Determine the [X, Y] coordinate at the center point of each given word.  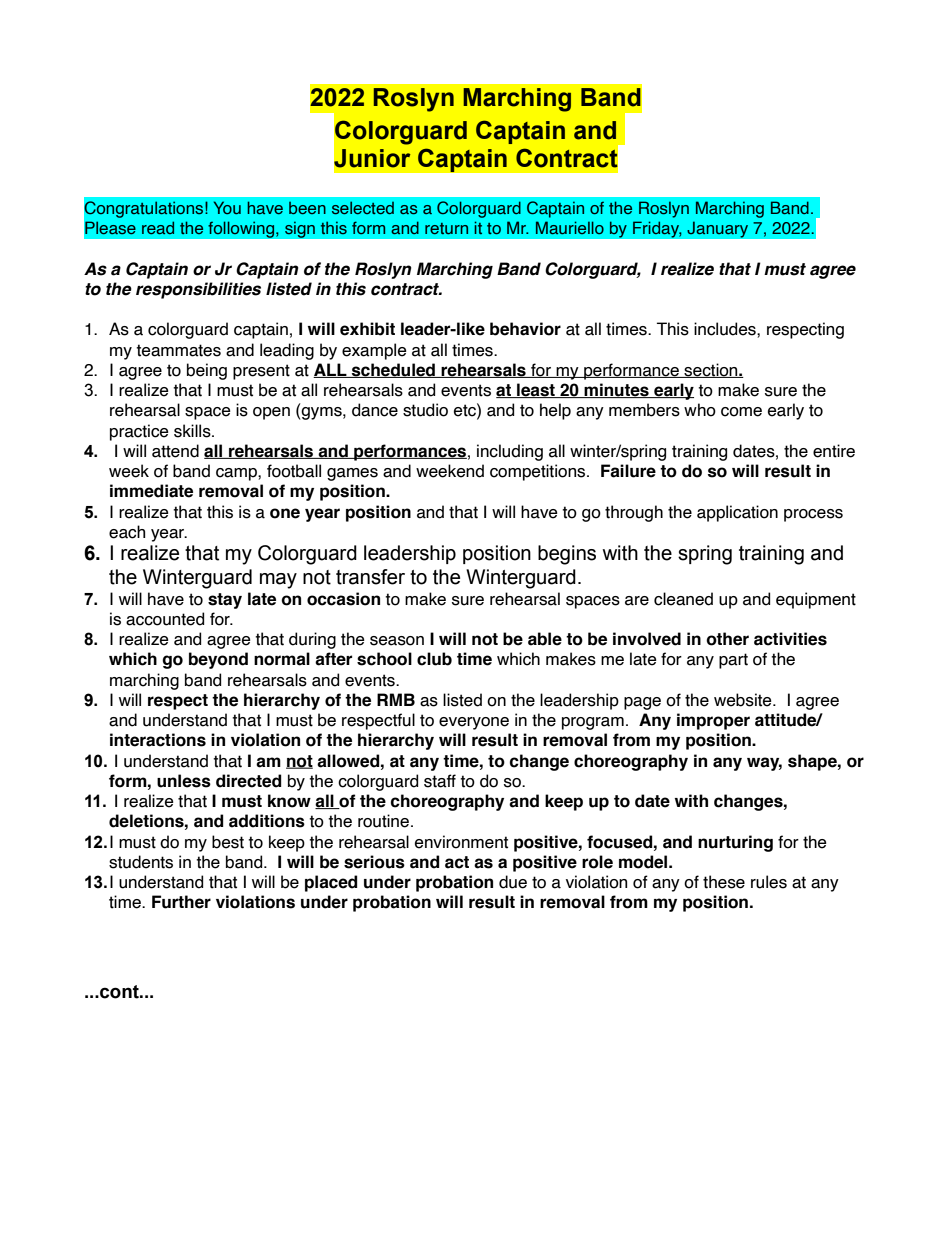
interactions [158, 740]
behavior [525, 329]
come [741, 412]
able [545, 639]
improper [713, 721]
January [718, 229]
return [446, 228]
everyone [474, 723]
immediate [151, 491]
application [737, 513]
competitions [539, 472]
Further [181, 902]
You [227, 207]
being [207, 371]
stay [225, 601]
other [727, 639]
